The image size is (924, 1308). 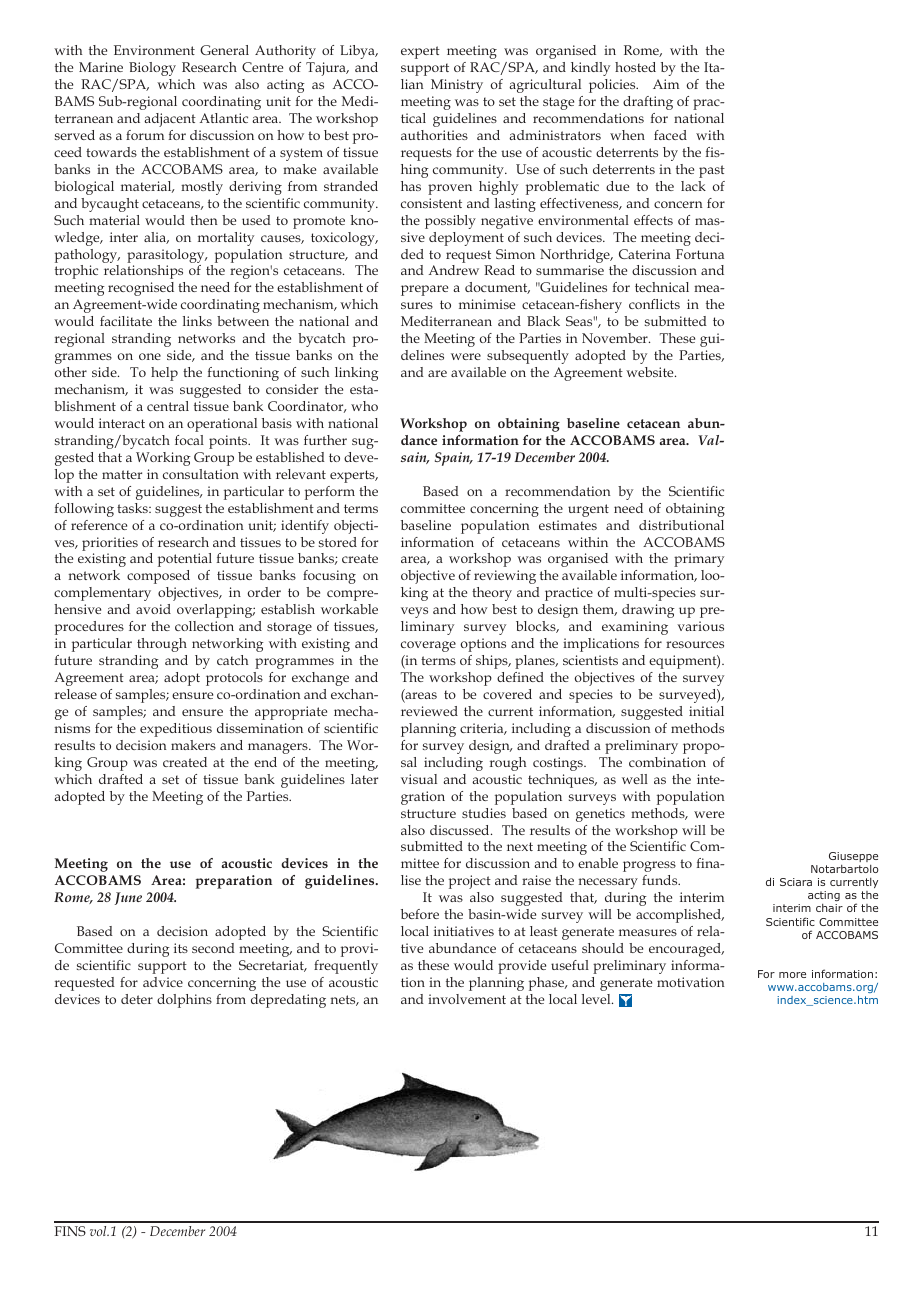 I want to click on FINS, so click(x=70, y=1231).
